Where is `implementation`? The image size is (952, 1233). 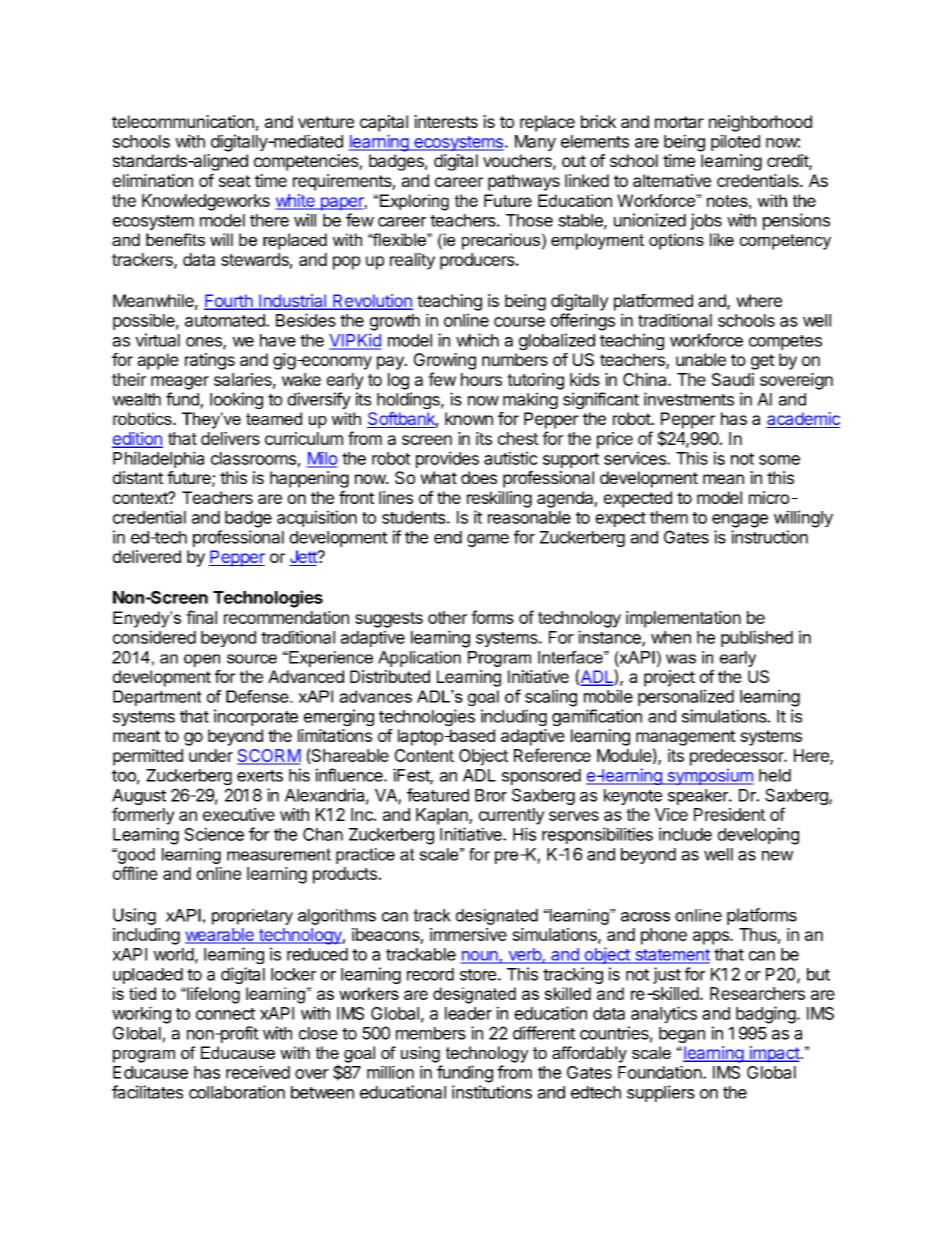
implementation is located at coordinates (683, 619).
